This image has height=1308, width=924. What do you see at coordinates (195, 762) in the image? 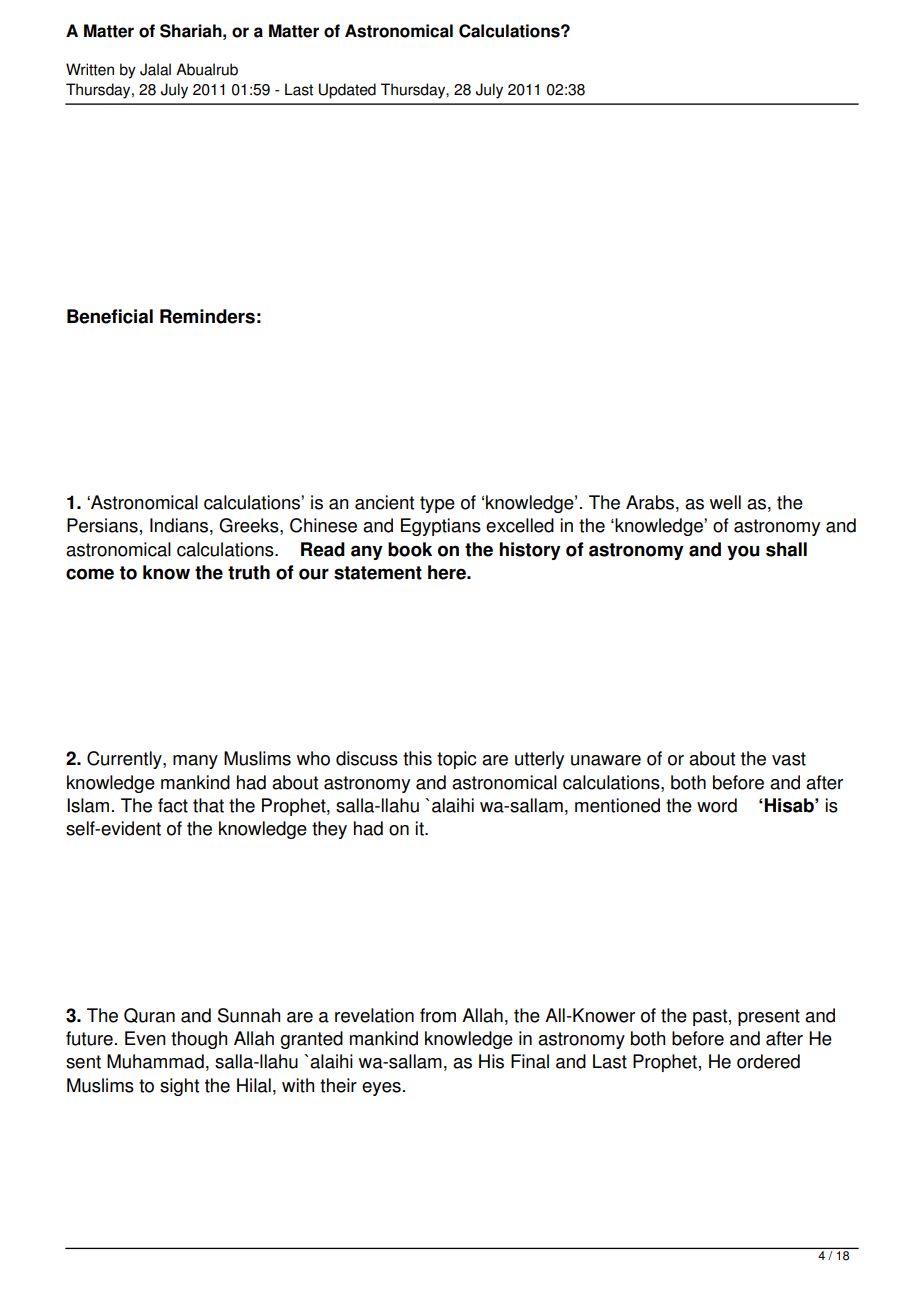
I see `many` at bounding box center [195, 762].
